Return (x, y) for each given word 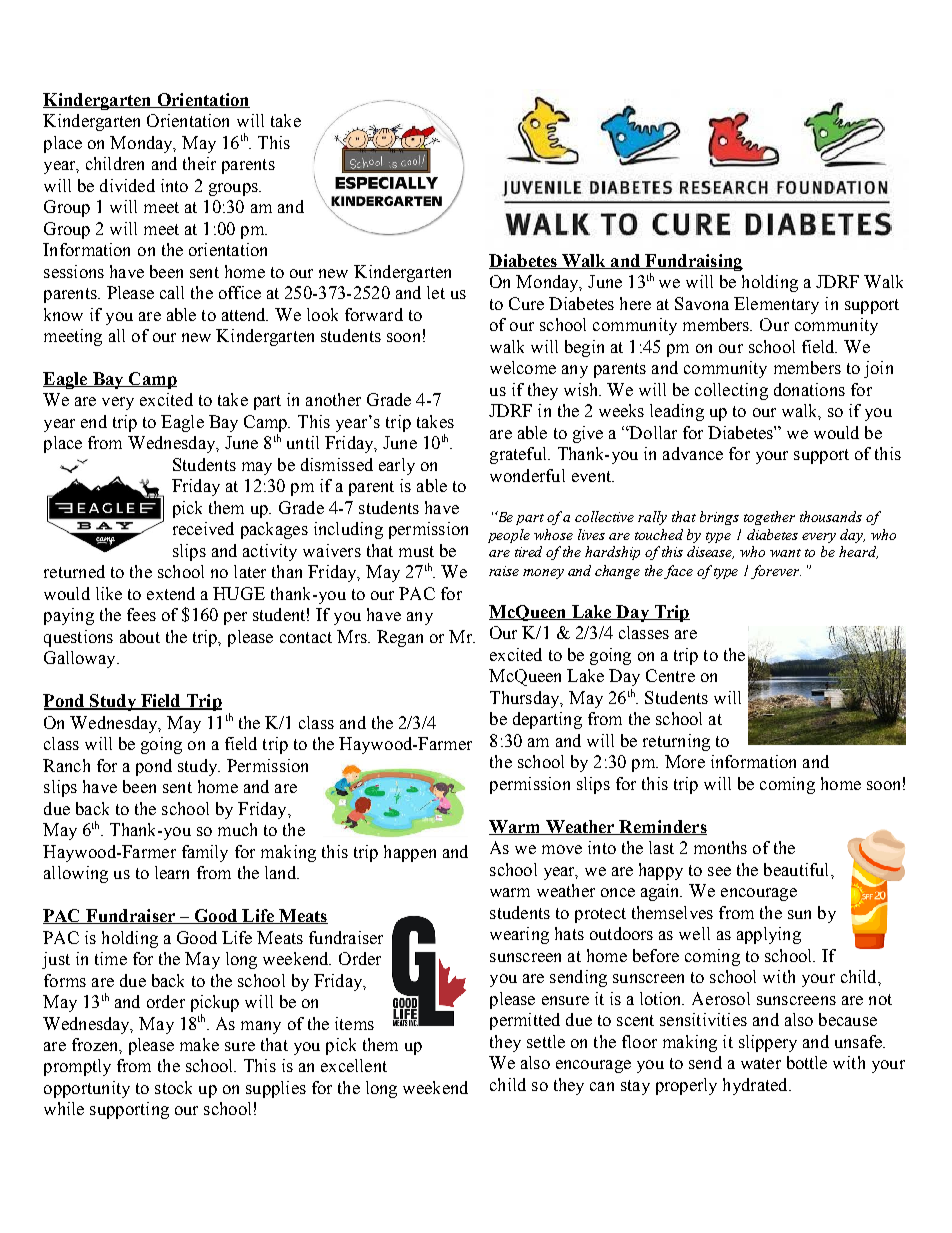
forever (776, 572)
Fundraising (693, 262)
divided (127, 185)
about (140, 636)
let (436, 292)
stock (173, 1087)
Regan (400, 638)
